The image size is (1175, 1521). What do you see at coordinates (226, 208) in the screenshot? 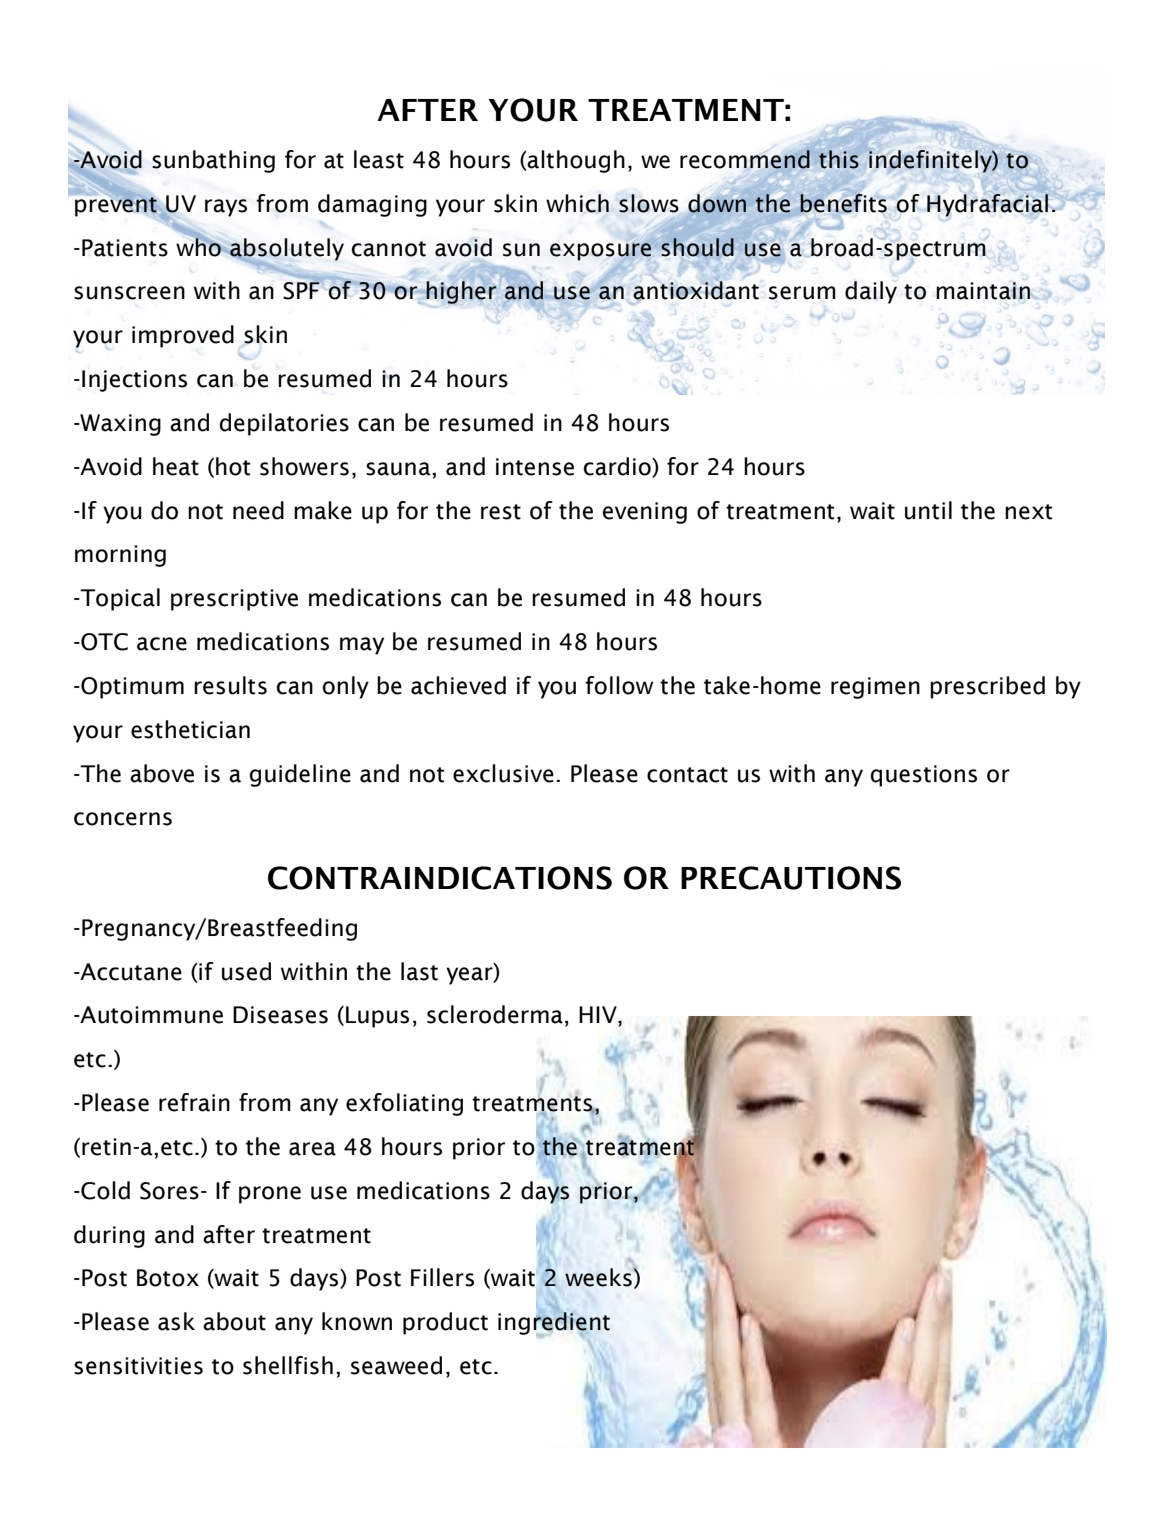
I see `rays` at bounding box center [226, 208].
